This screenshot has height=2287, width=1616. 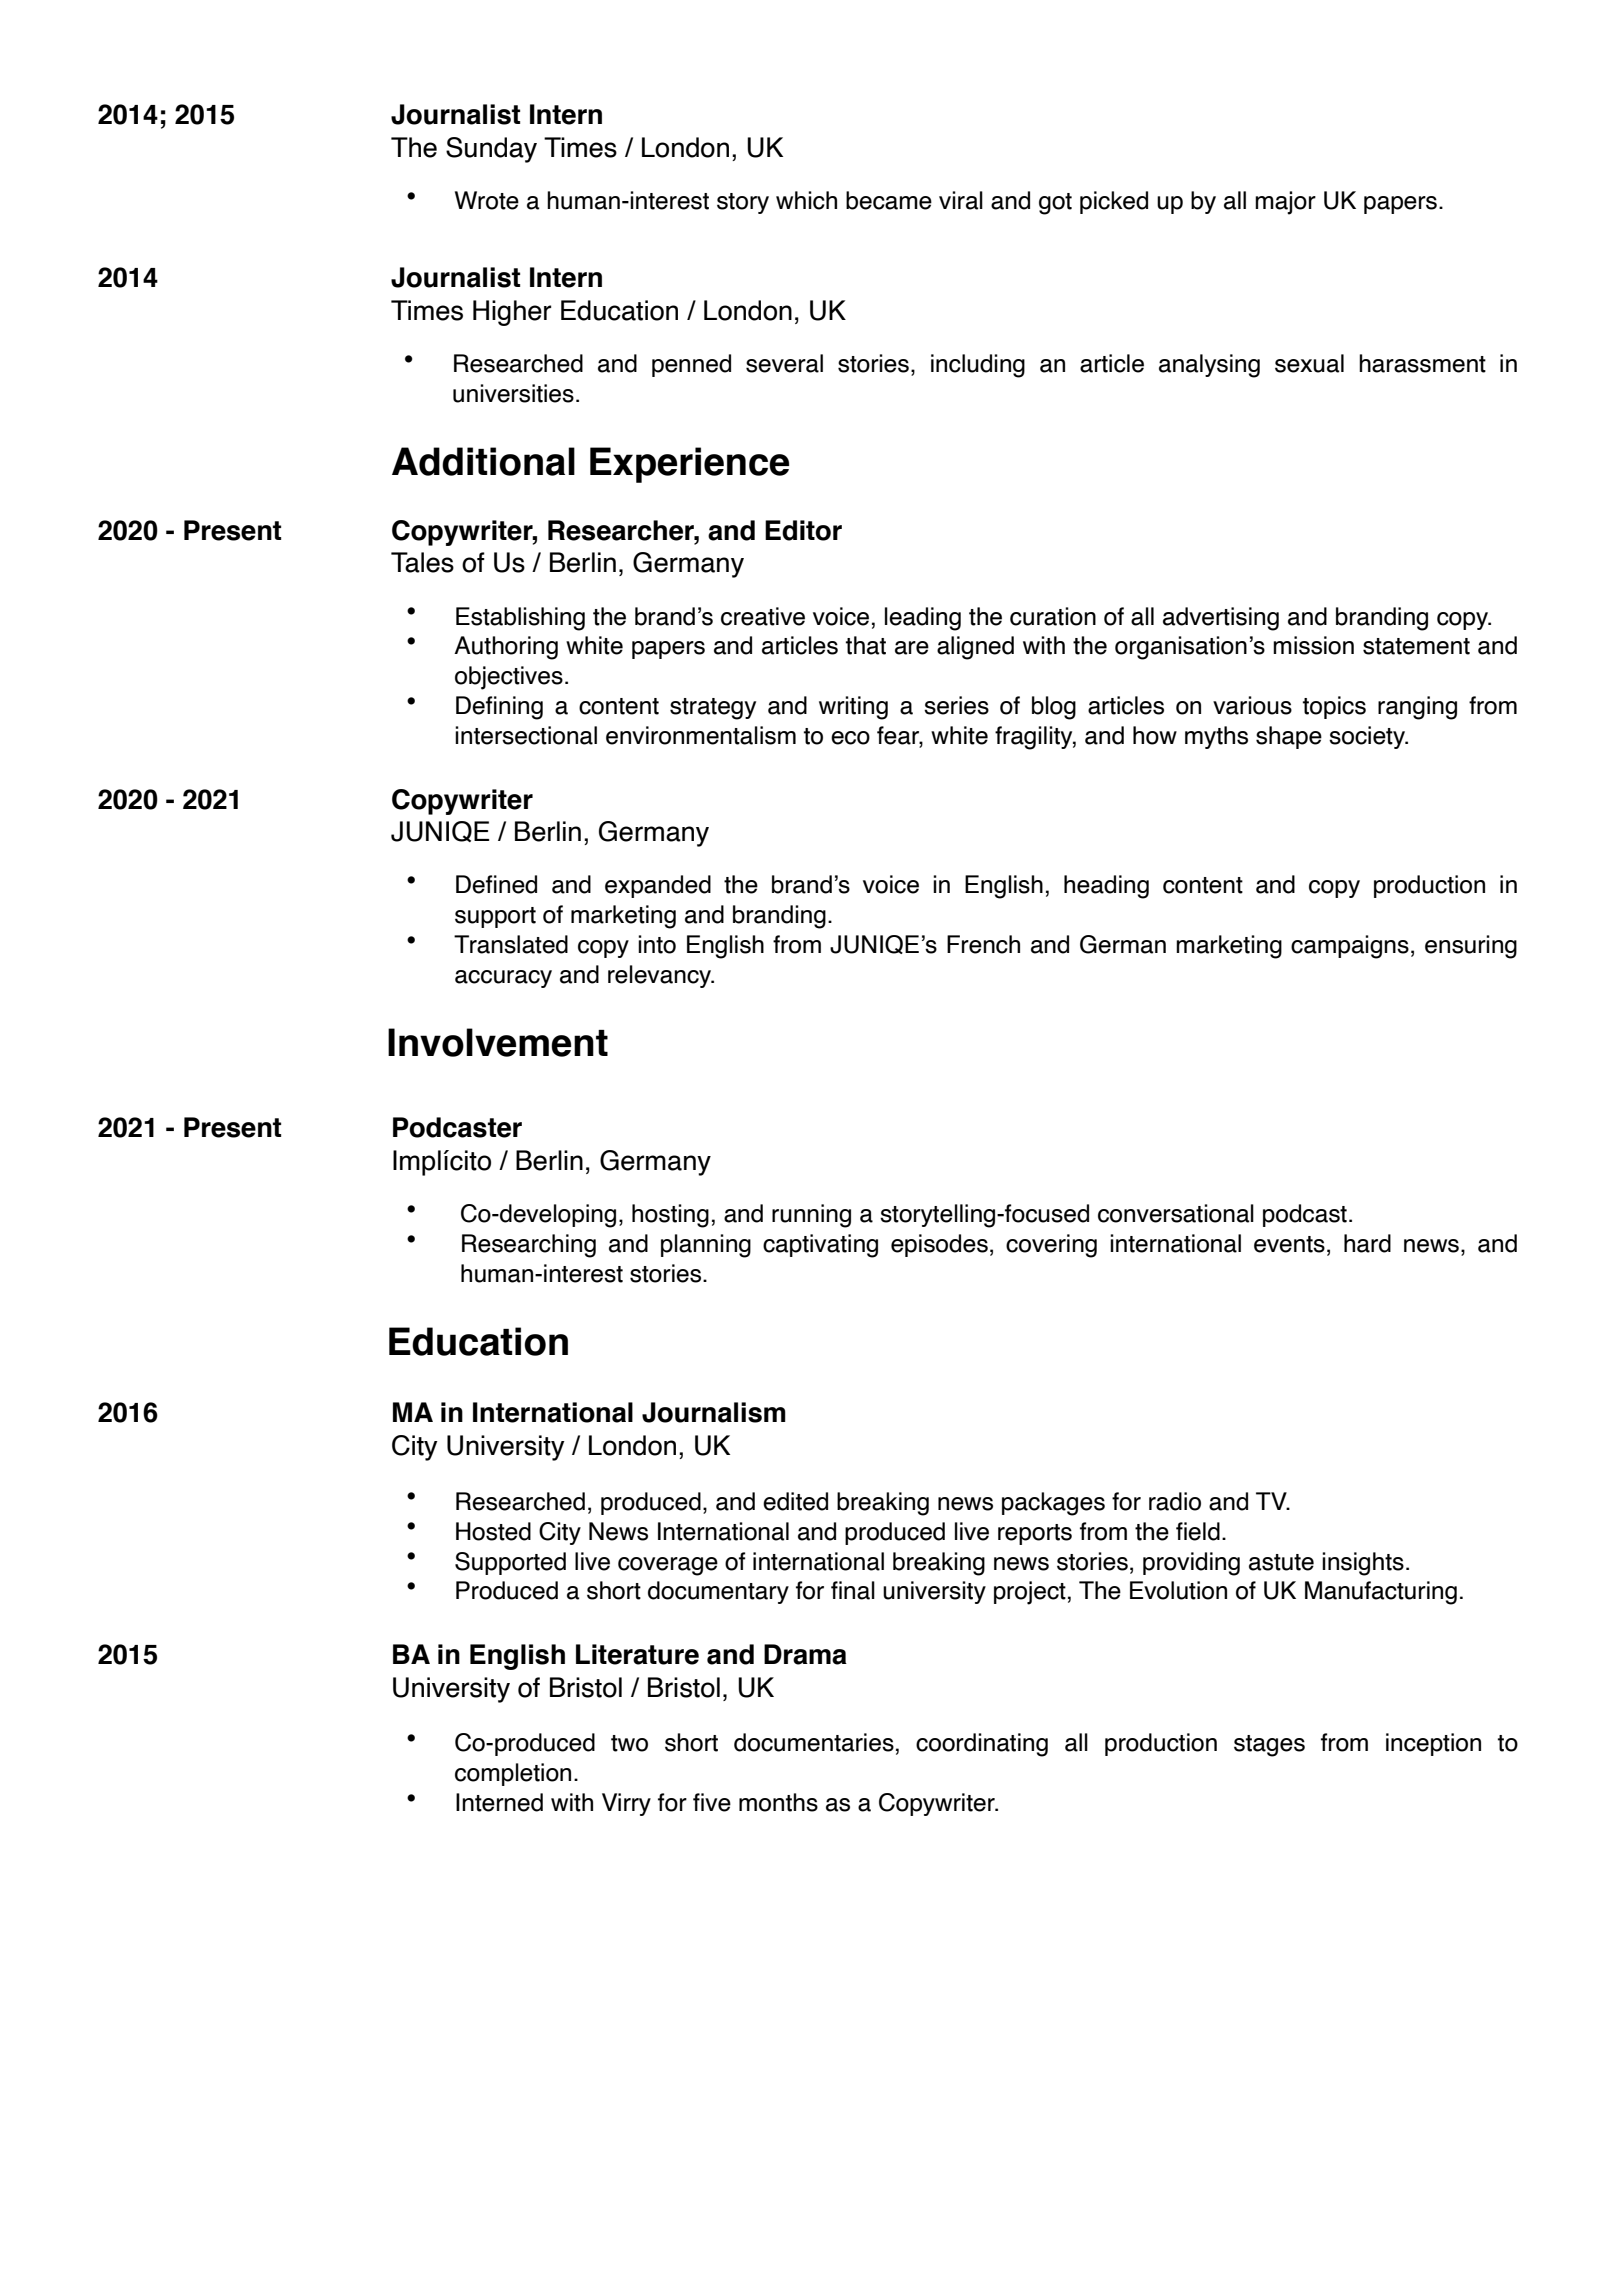 What do you see at coordinates (1285, 203) in the screenshot?
I see `major` at bounding box center [1285, 203].
